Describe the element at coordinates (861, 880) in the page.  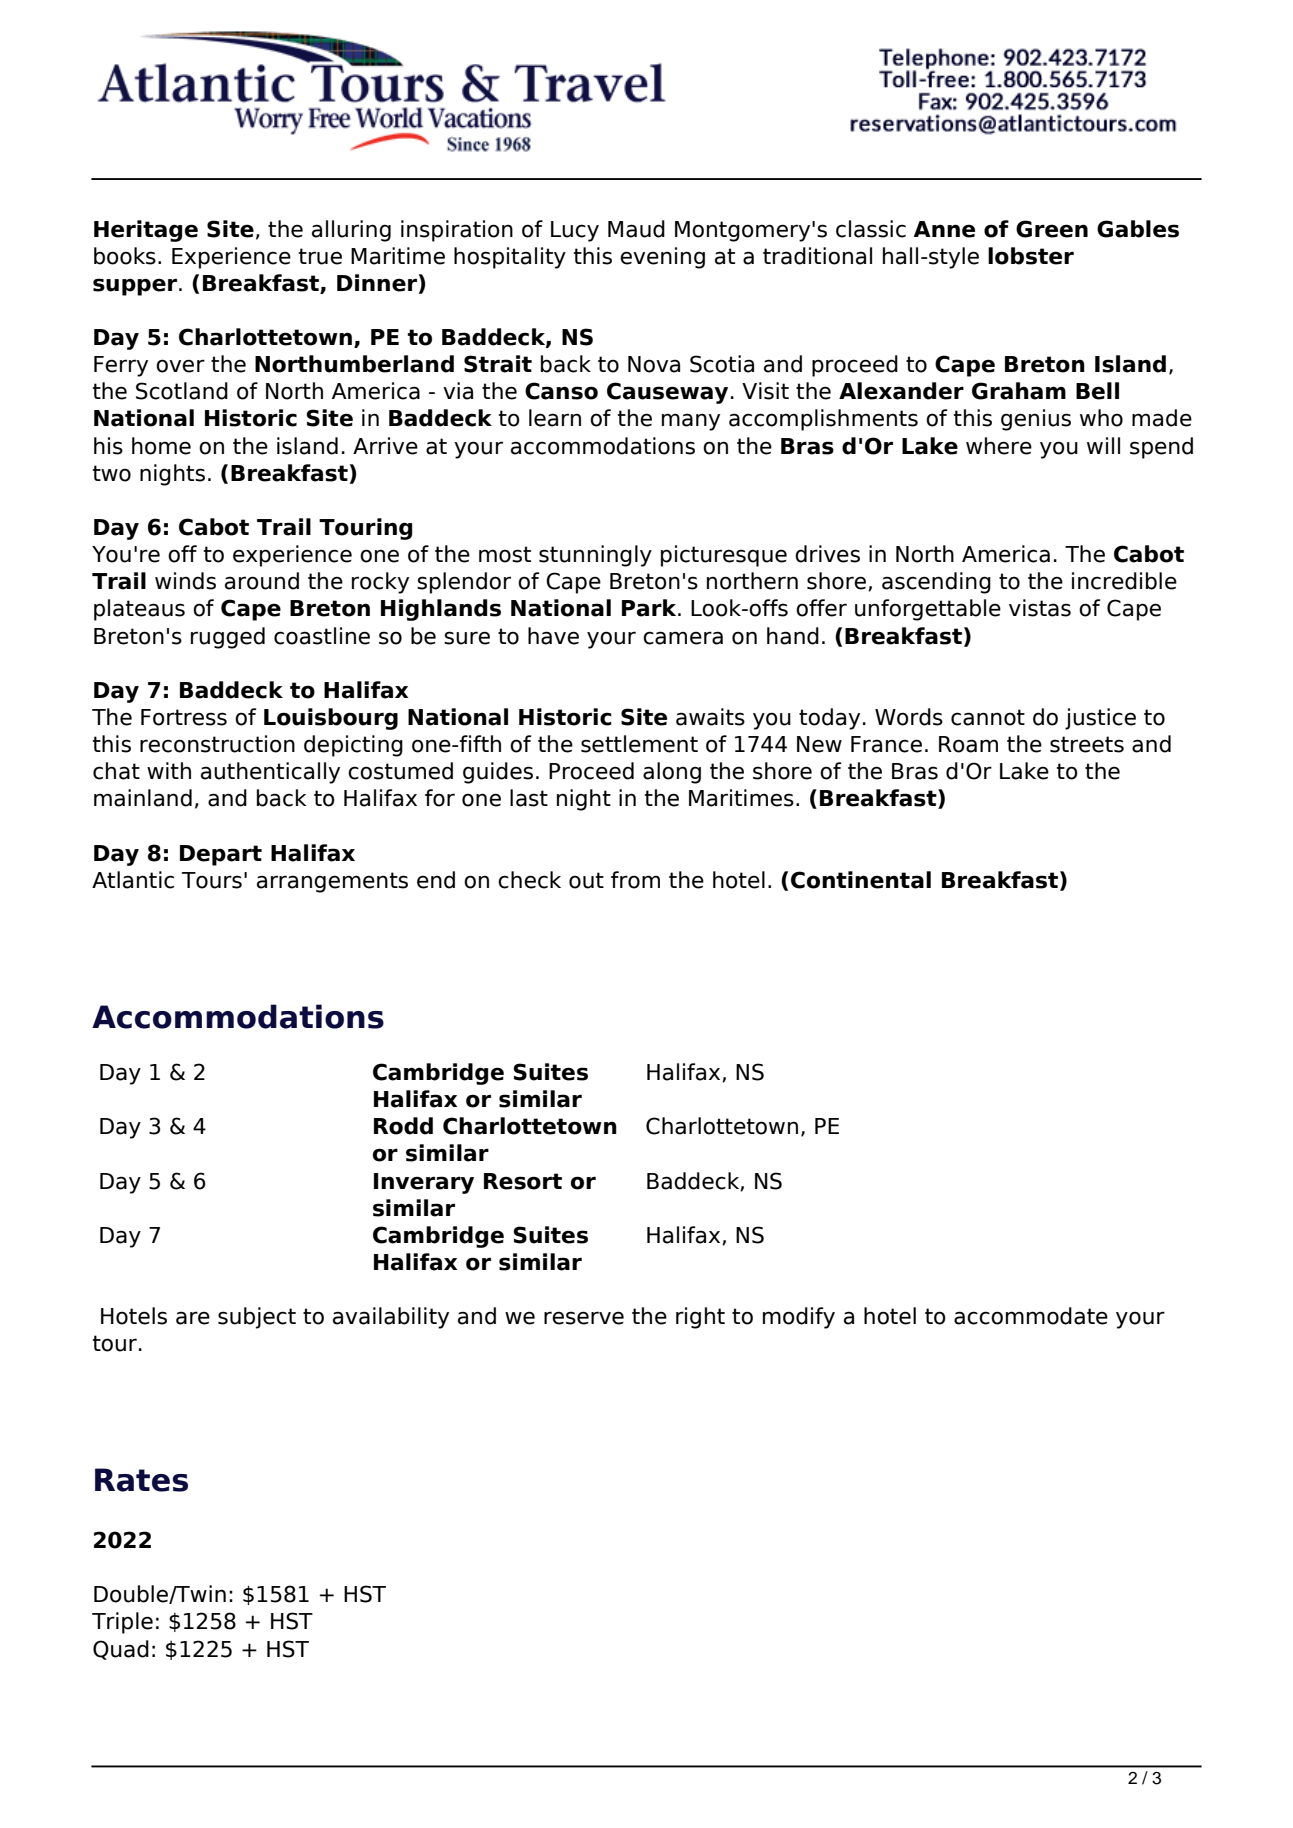
I see `Continental` at that location.
